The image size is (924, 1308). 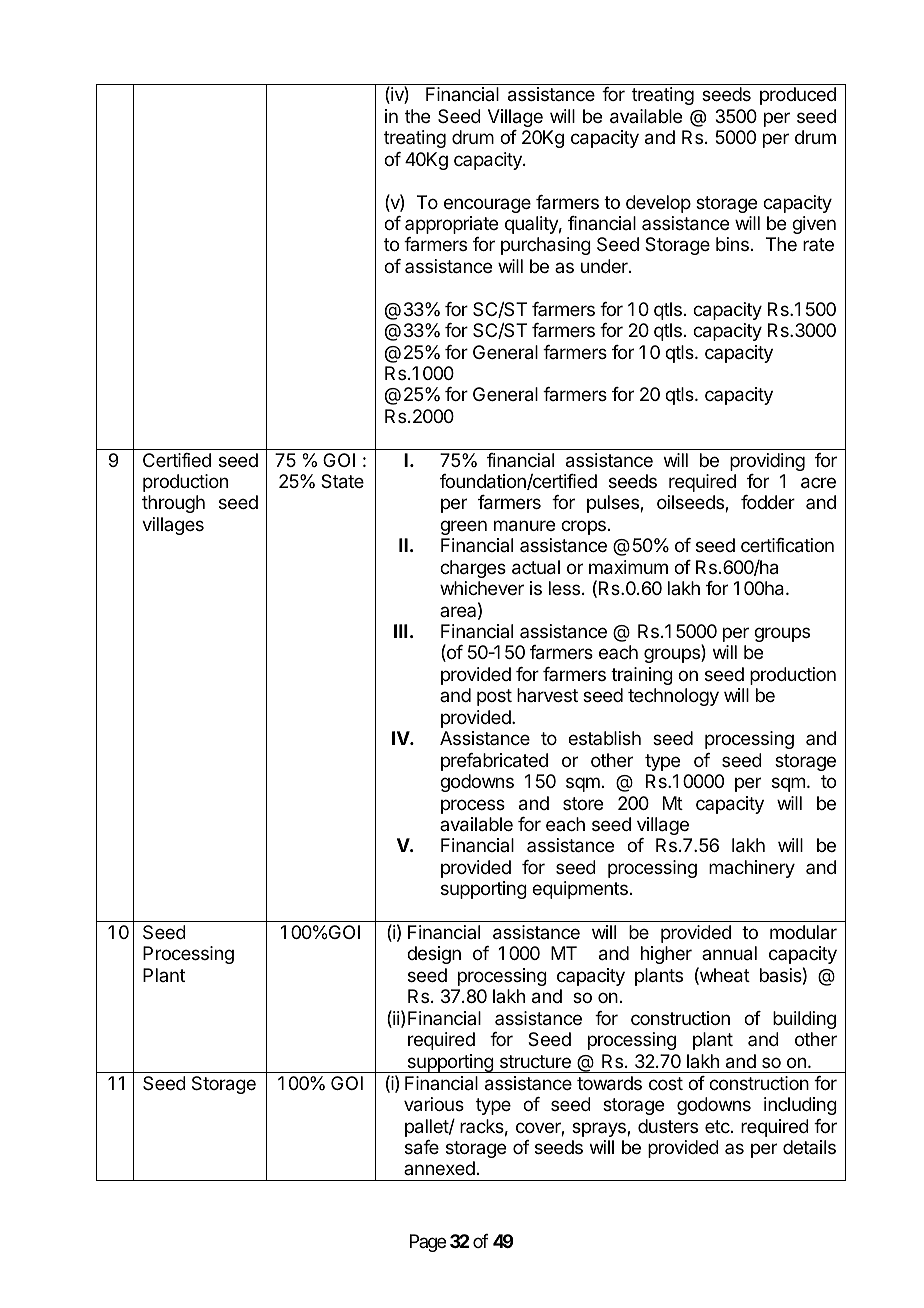 I want to click on Page, so click(x=428, y=1243).
